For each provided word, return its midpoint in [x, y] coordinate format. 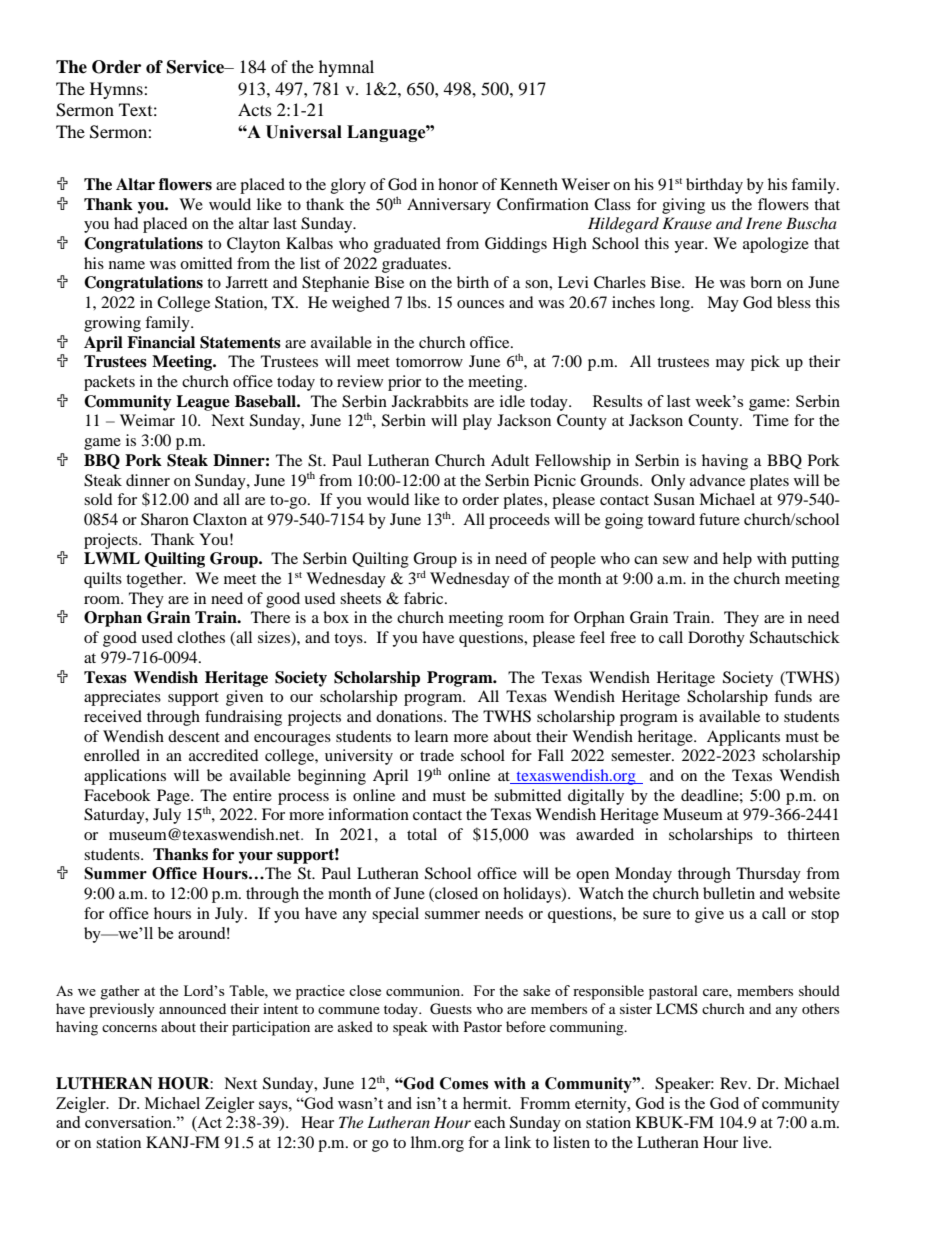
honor [458, 184]
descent [194, 736]
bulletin [729, 893]
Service [197, 67]
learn [431, 736]
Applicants [743, 738]
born [766, 282]
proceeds [519, 521]
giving [683, 206]
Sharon [165, 519]
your [256, 858]
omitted [206, 263]
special [395, 915]
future [719, 519]
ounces [480, 304]
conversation [129, 1122]
